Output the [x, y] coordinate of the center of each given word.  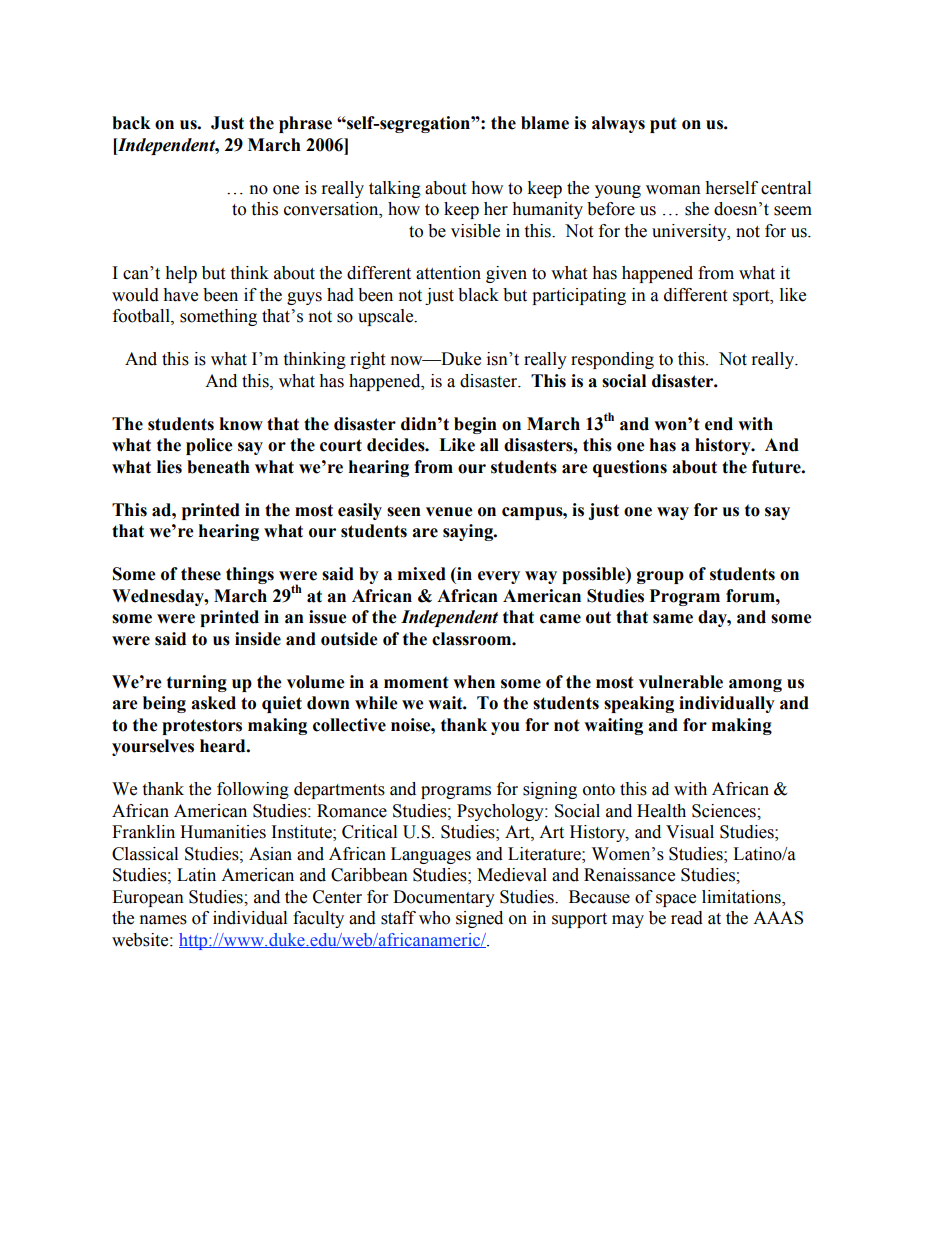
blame [545, 123]
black [478, 295]
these [201, 574]
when [474, 682]
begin [475, 425]
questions [630, 468]
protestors [202, 727]
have [180, 295]
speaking [639, 704]
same [673, 619]
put [663, 125]
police [209, 446]
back [131, 123]
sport [752, 297]
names [163, 920]
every [499, 577]
